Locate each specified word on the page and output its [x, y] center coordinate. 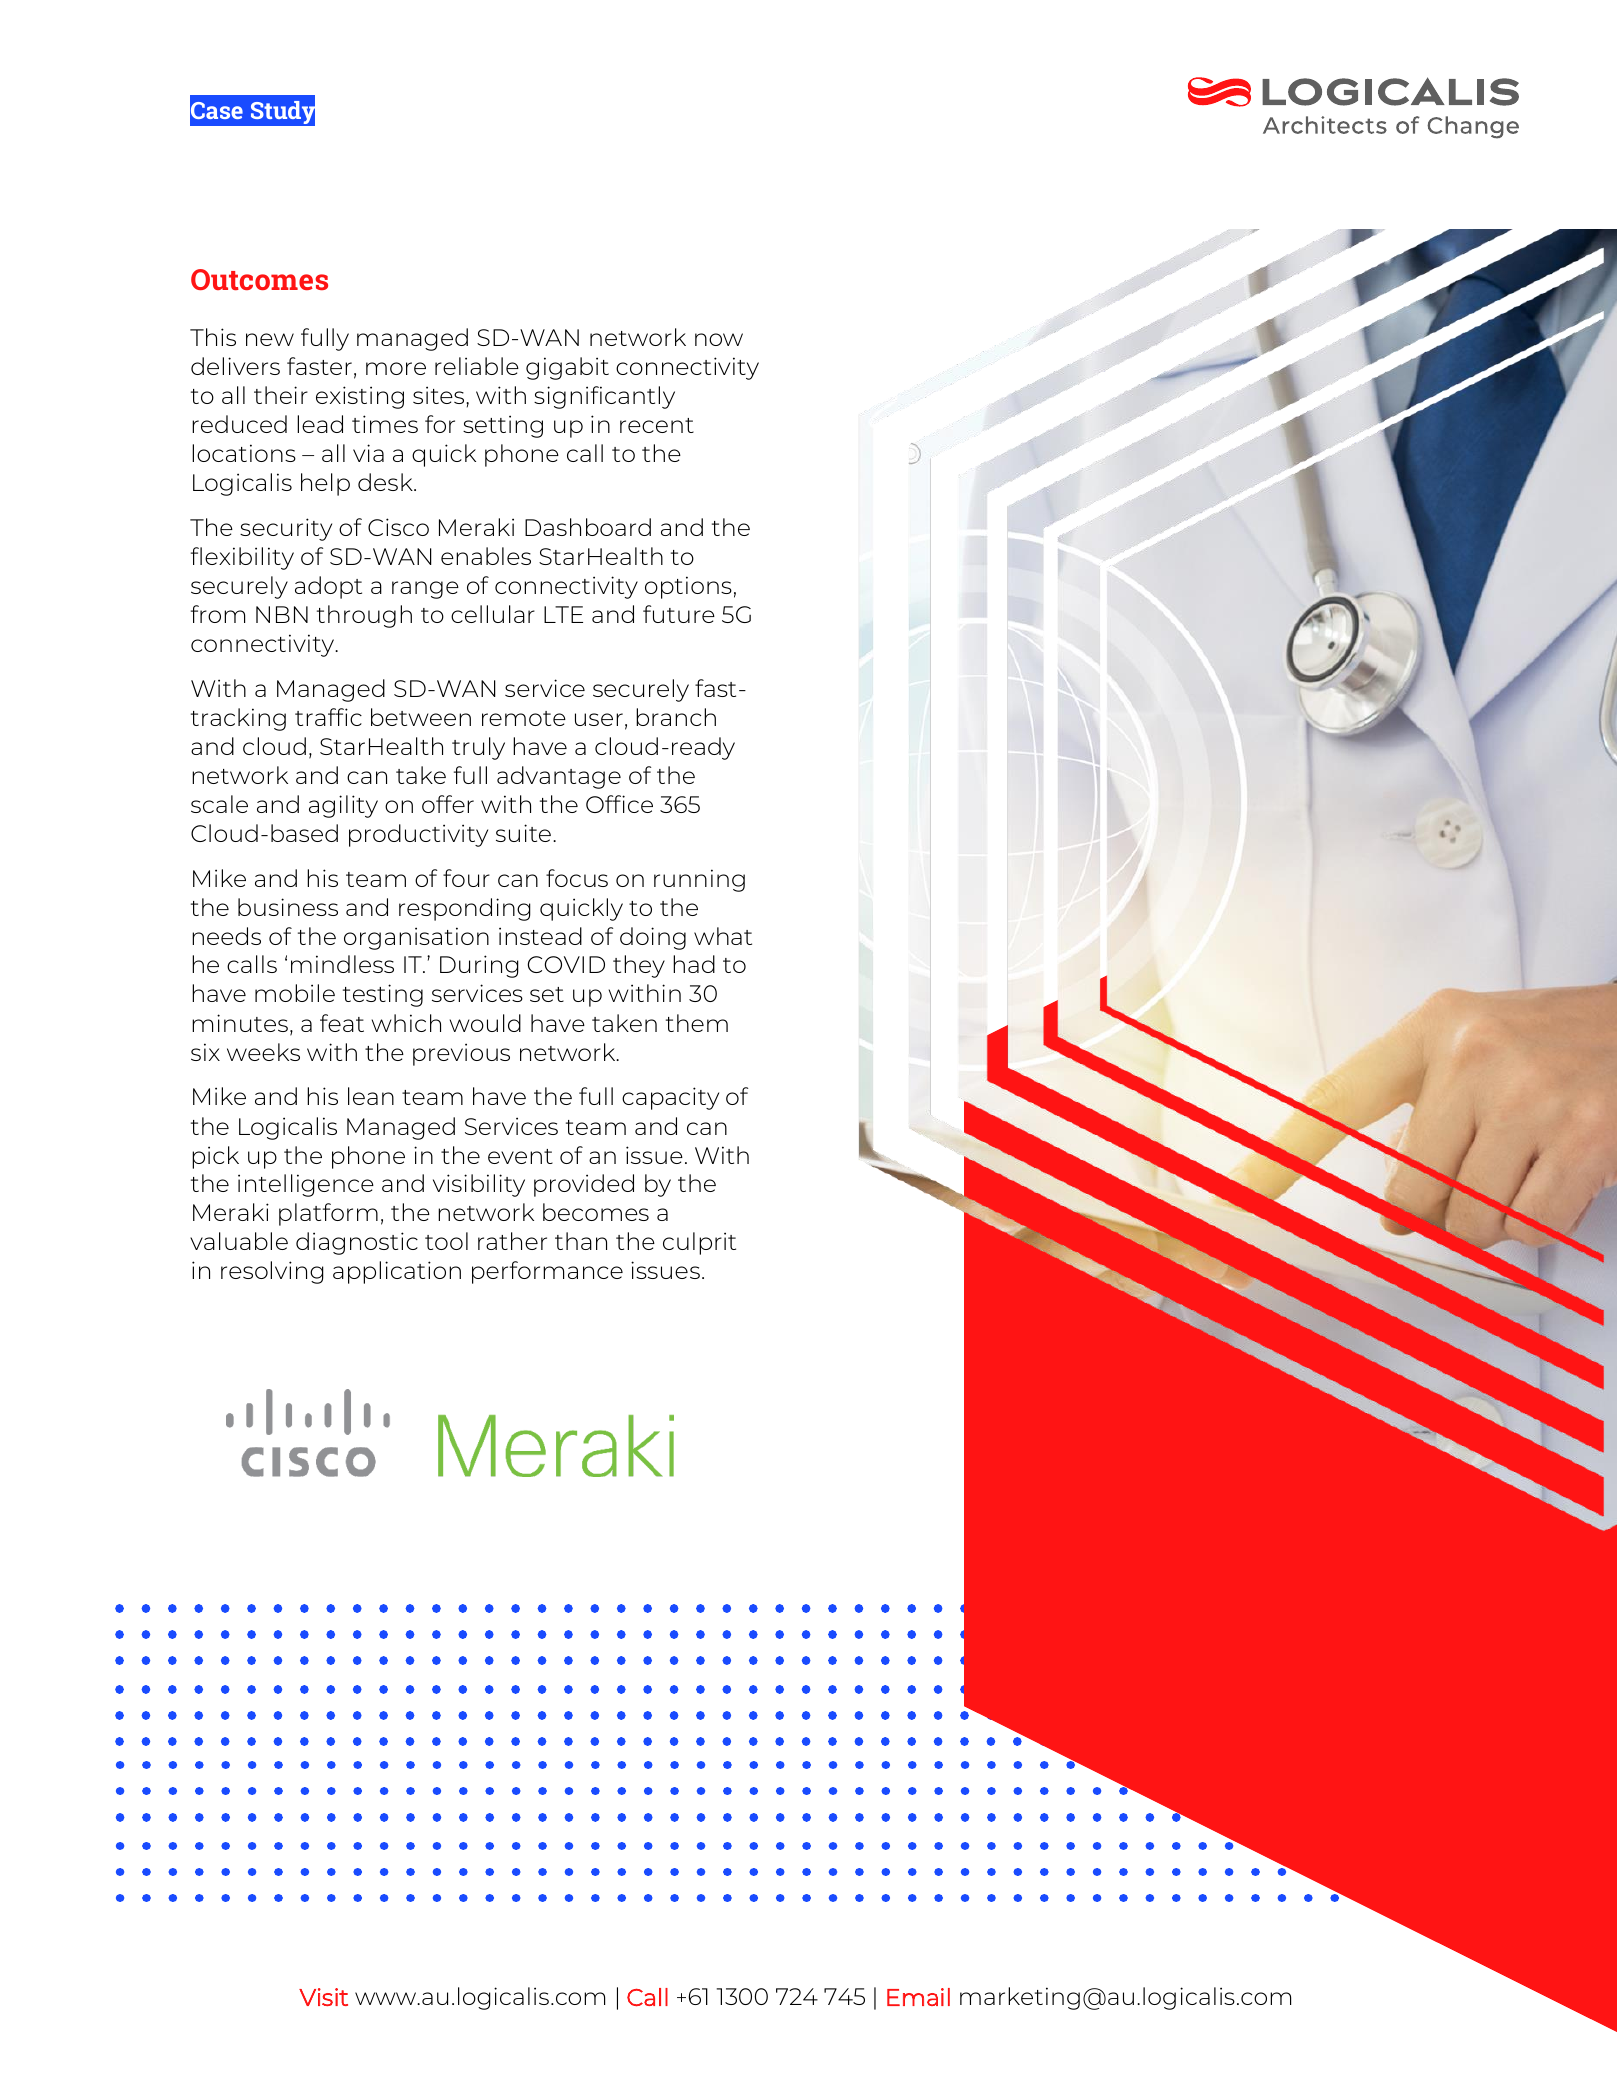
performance [547, 1272]
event [520, 1156]
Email [918, 1997]
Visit [323, 1997]
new [270, 339]
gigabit [567, 368]
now [719, 339]
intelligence [306, 1185]
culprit [699, 1243]
